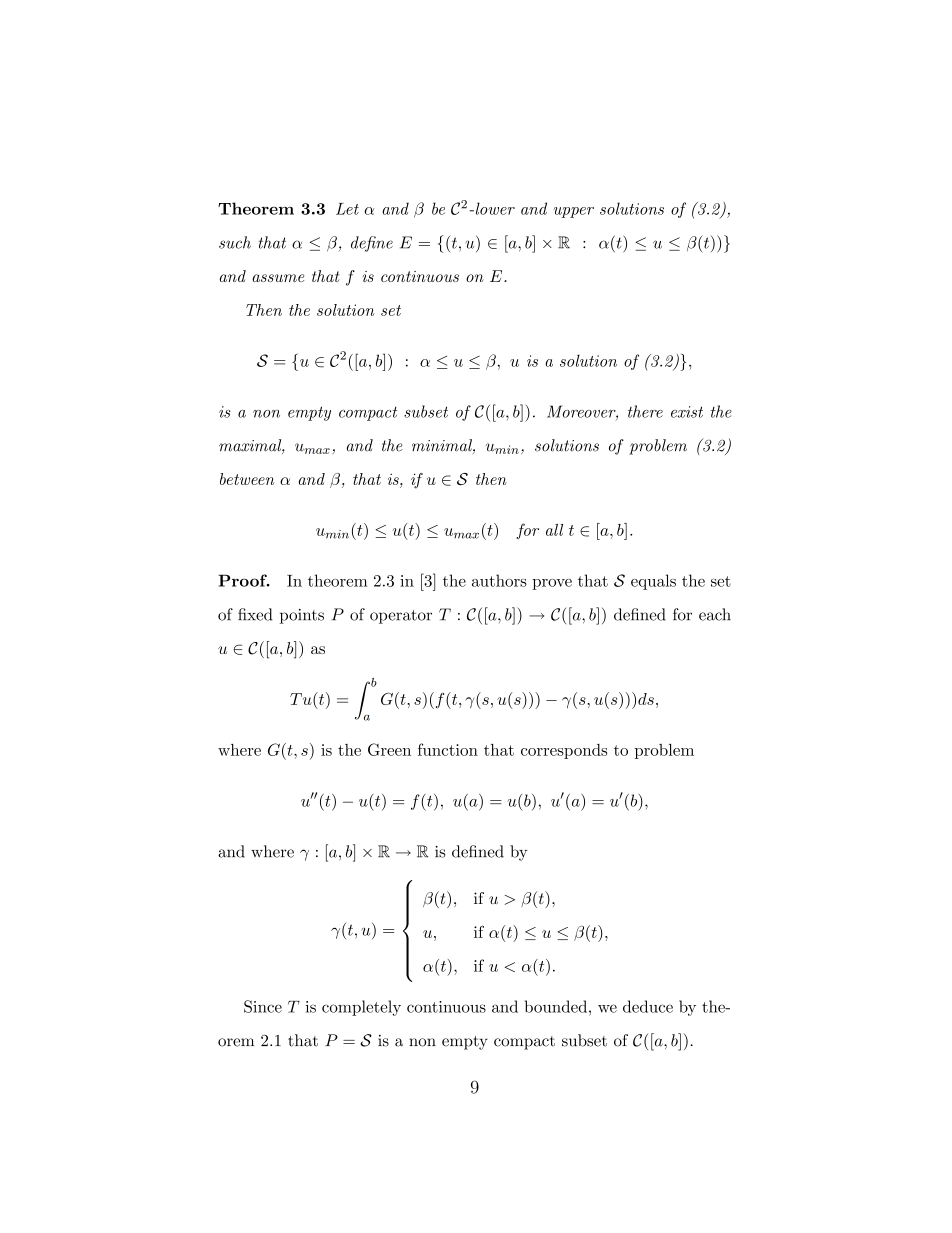 This image has height=1233, width=952. What do you see at coordinates (389, 749) in the image?
I see `Green` at bounding box center [389, 749].
